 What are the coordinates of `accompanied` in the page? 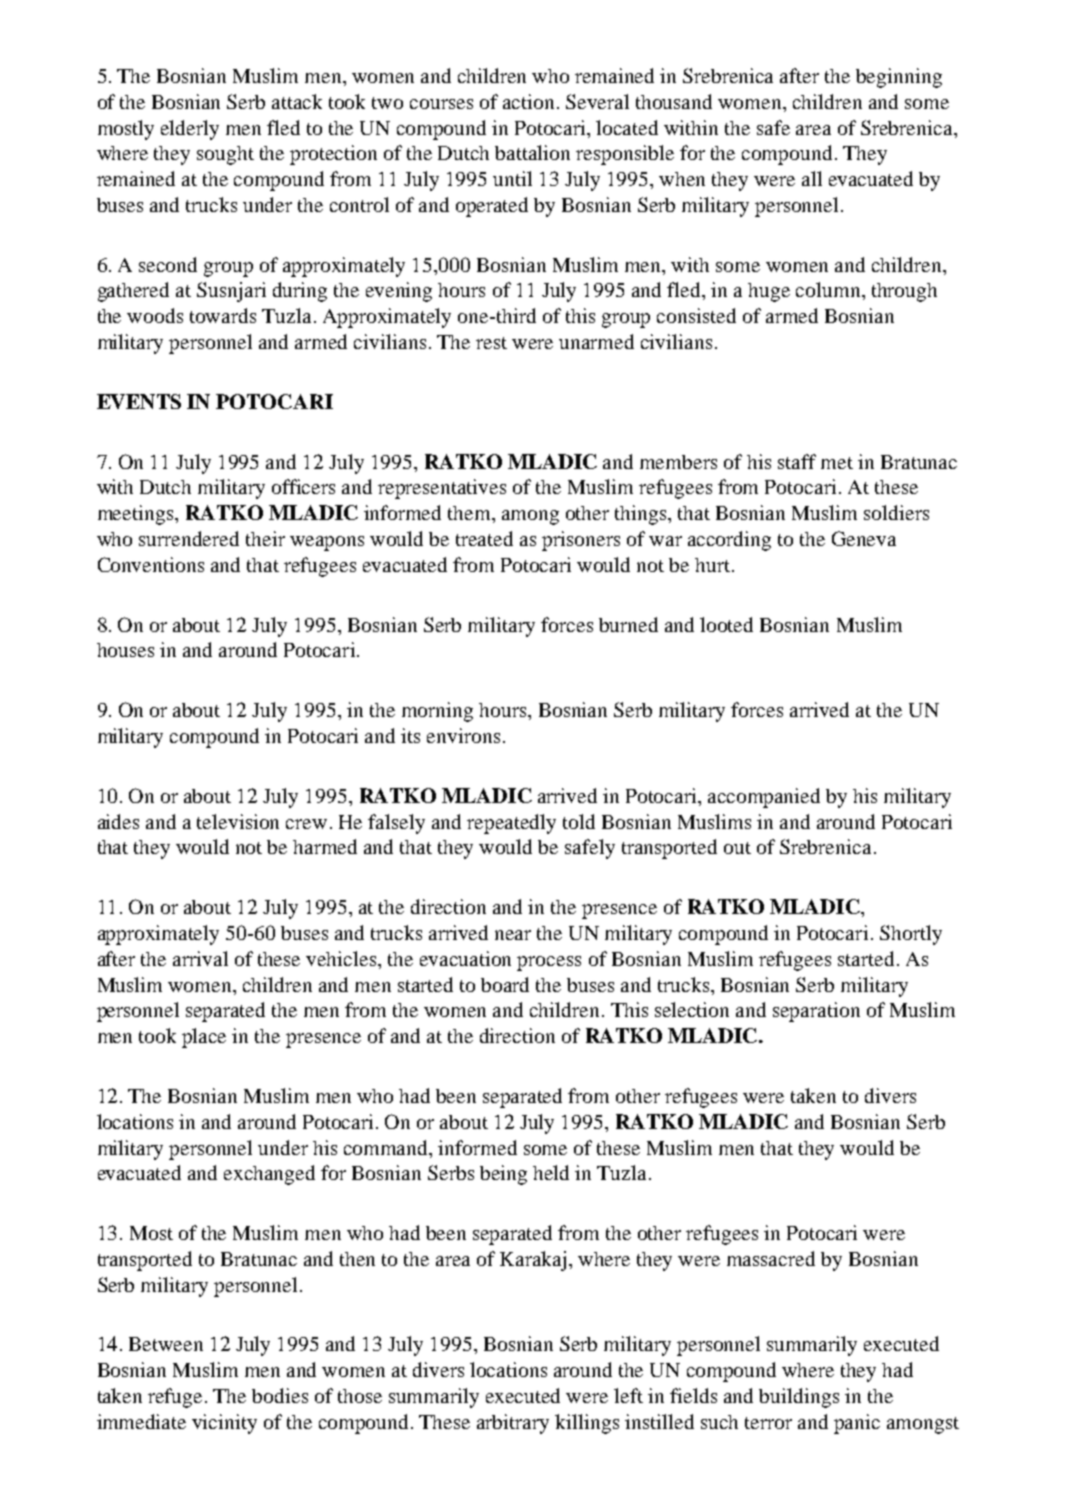 It's located at (764, 798).
